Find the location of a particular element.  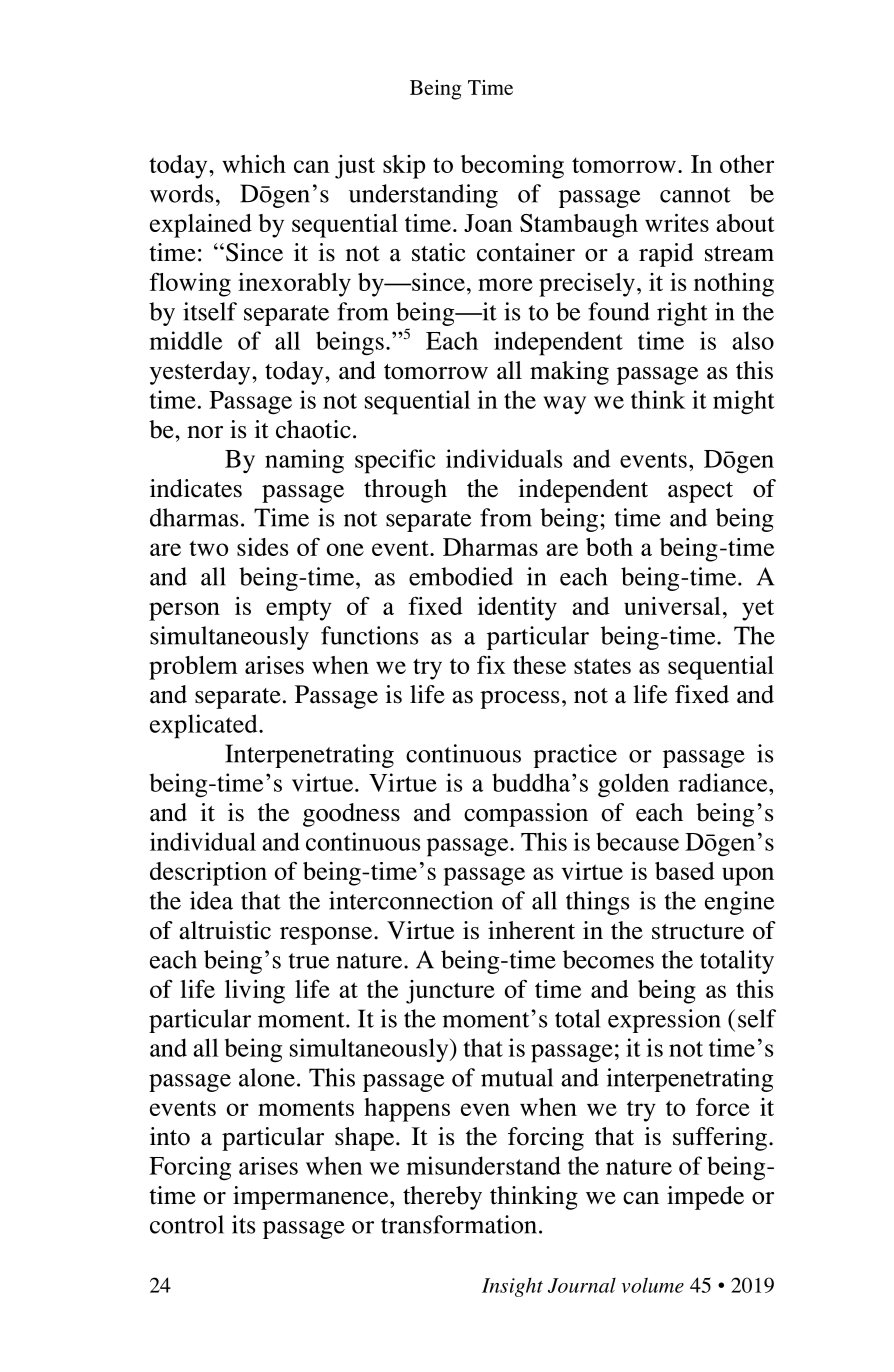

might is located at coordinates (744, 402).
